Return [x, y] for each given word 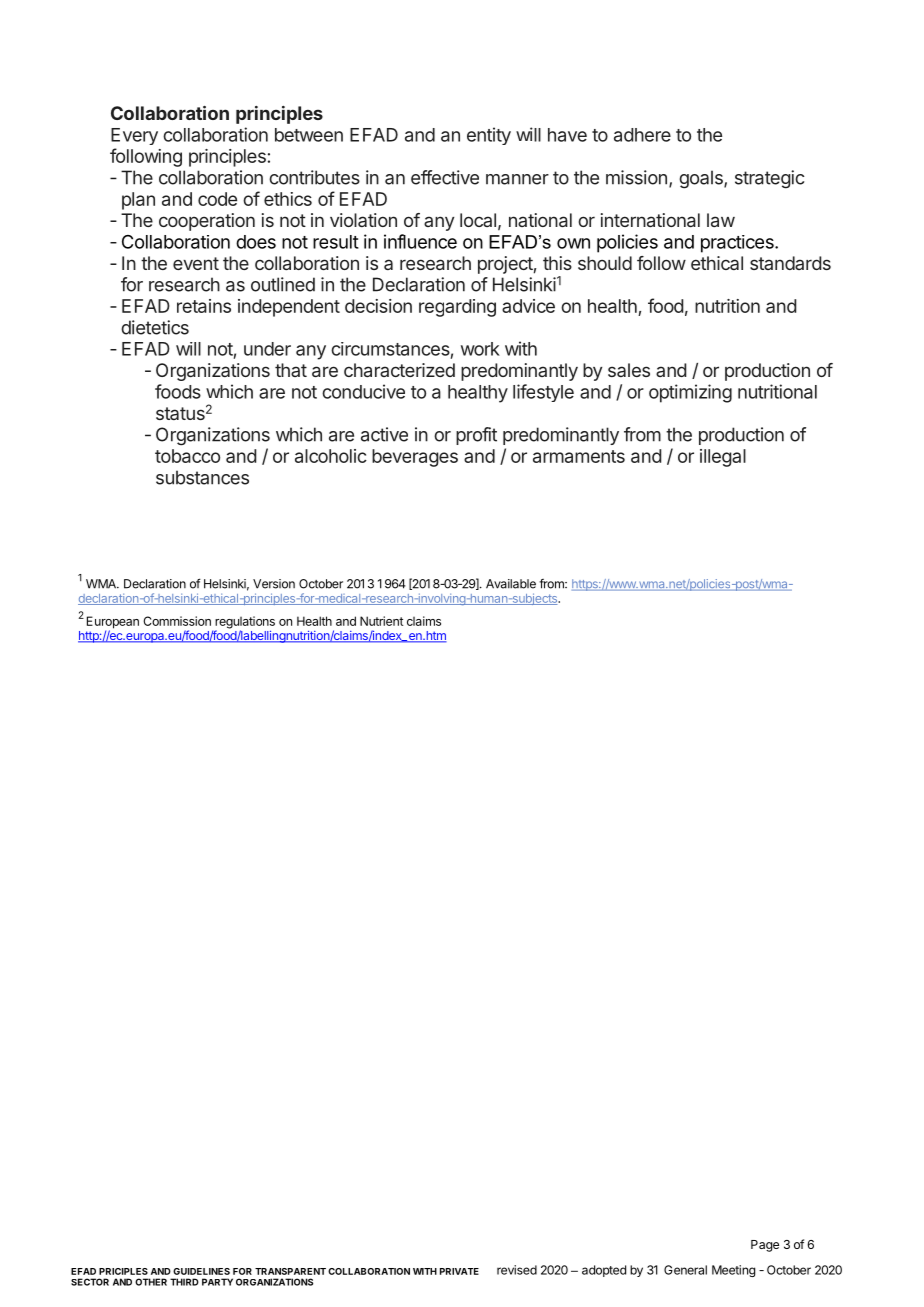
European [113, 623]
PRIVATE [459, 1271]
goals [702, 179]
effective [445, 177]
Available [511, 584]
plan [138, 201]
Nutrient [381, 621]
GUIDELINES [201, 1271]
